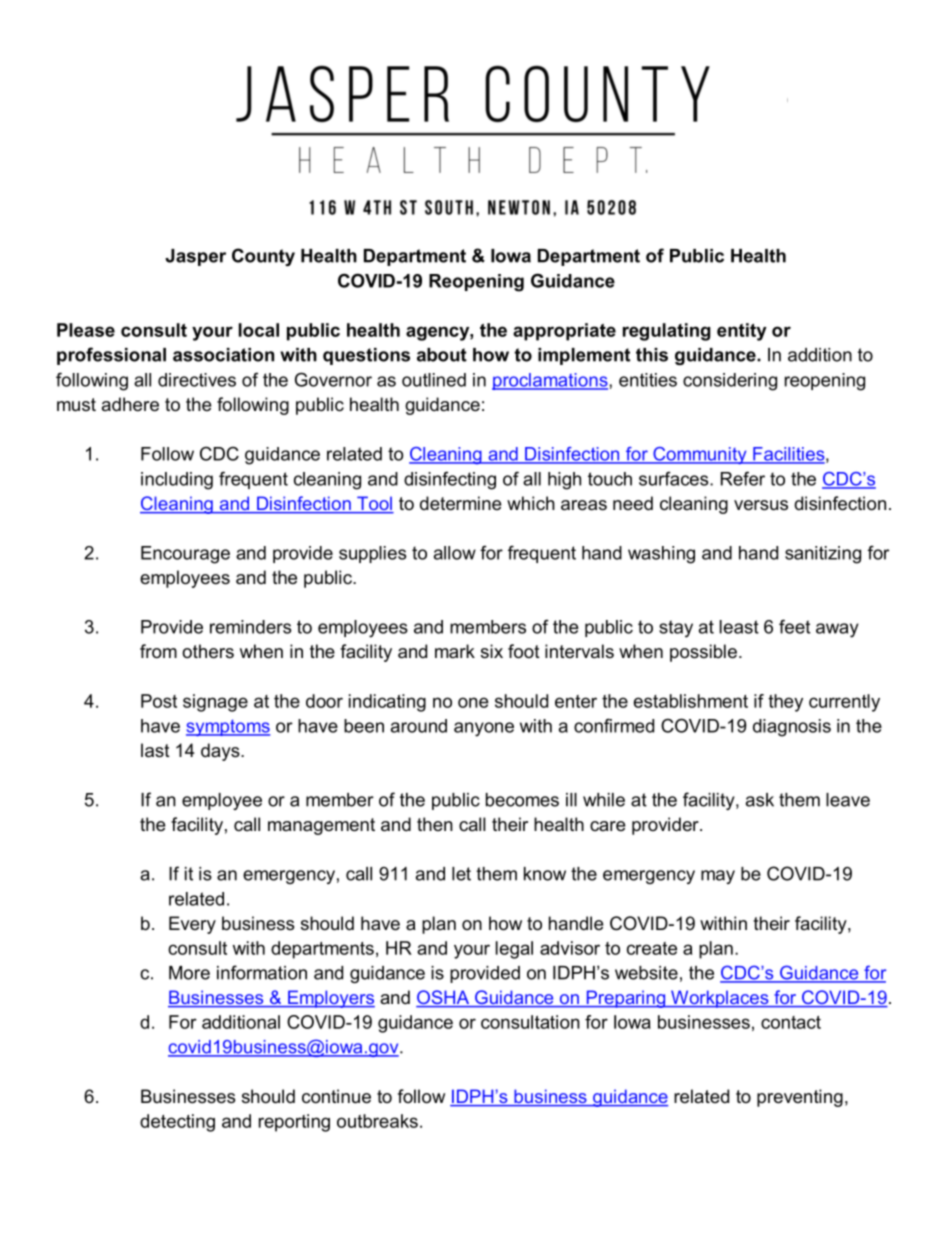 The height and width of the screenshot is (1233, 952). What do you see at coordinates (192, 925) in the screenshot?
I see `Every` at bounding box center [192, 925].
